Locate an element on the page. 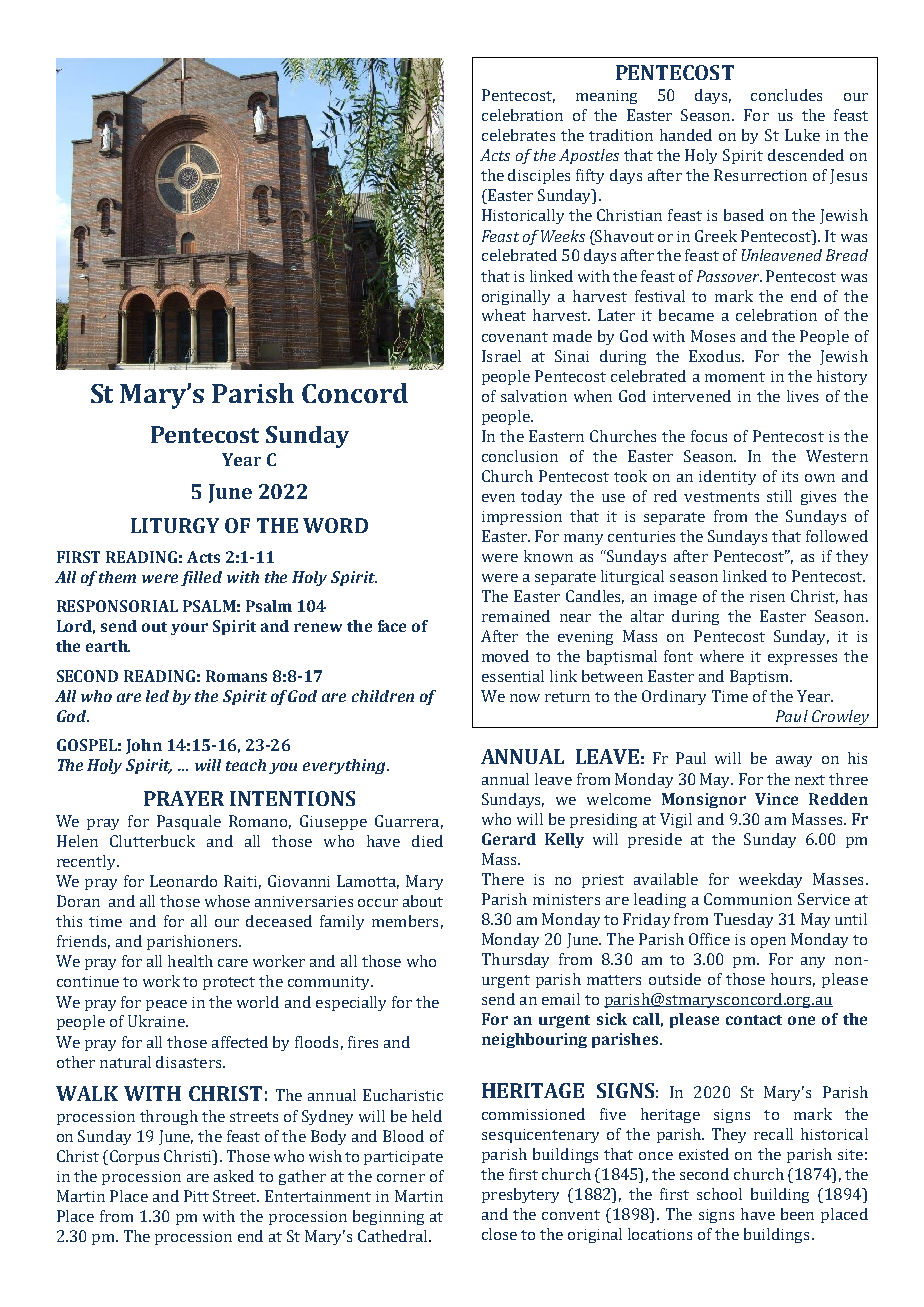  where is located at coordinates (722, 656).
